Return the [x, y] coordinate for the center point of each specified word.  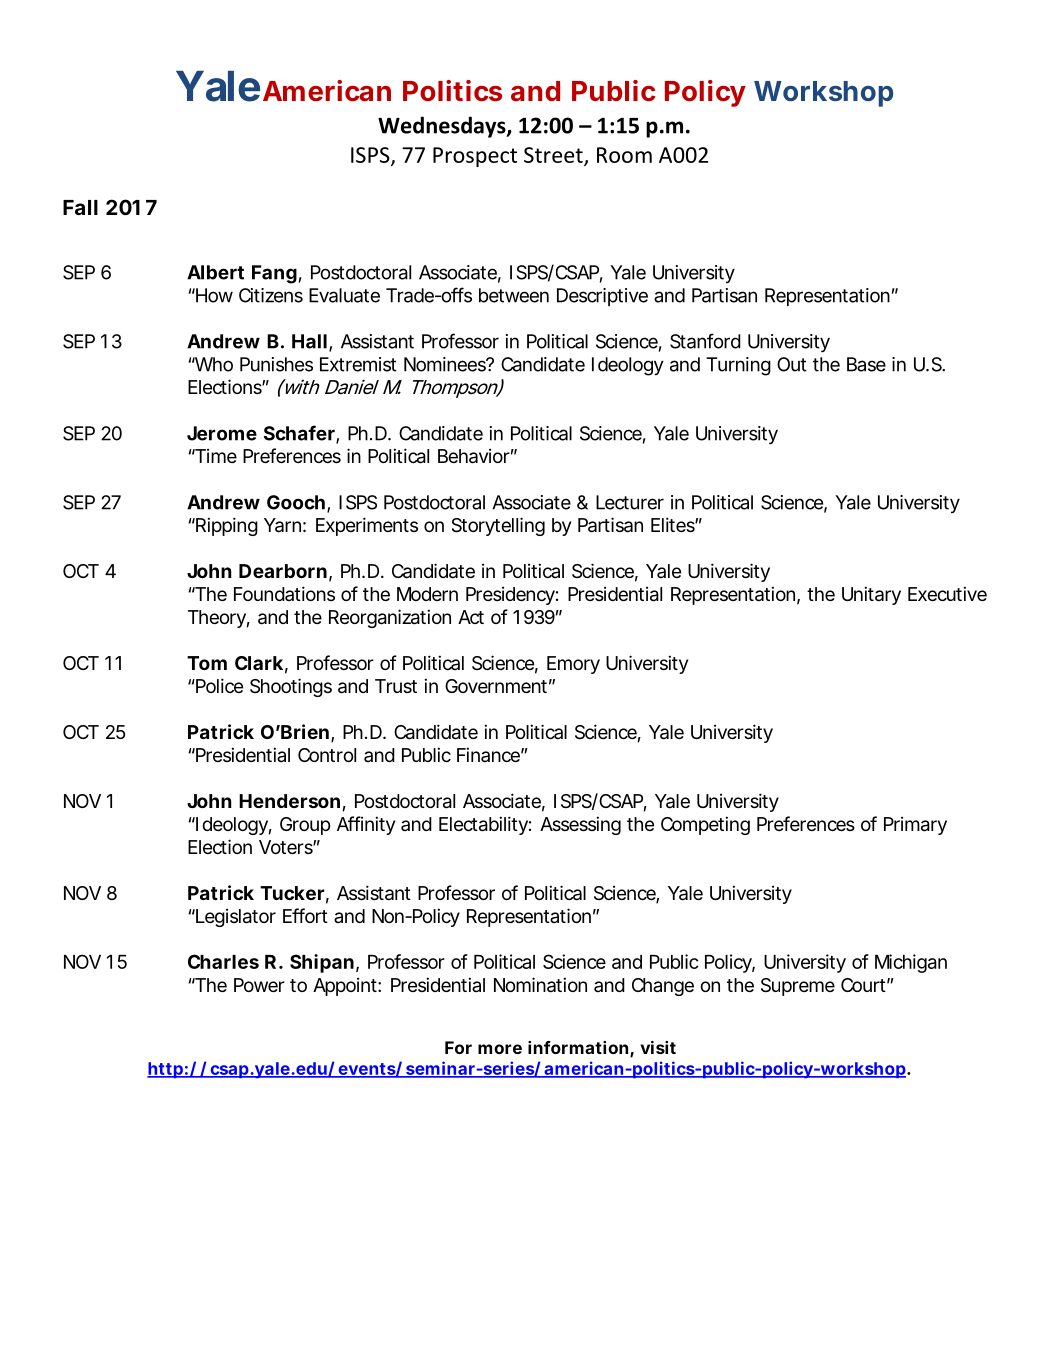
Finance [490, 754]
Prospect [475, 157]
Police [218, 685]
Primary [915, 826]
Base [866, 364]
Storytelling [498, 526]
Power [259, 985]
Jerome [222, 433]
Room [624, 155]
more [500, 1049]
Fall [80, 207]
